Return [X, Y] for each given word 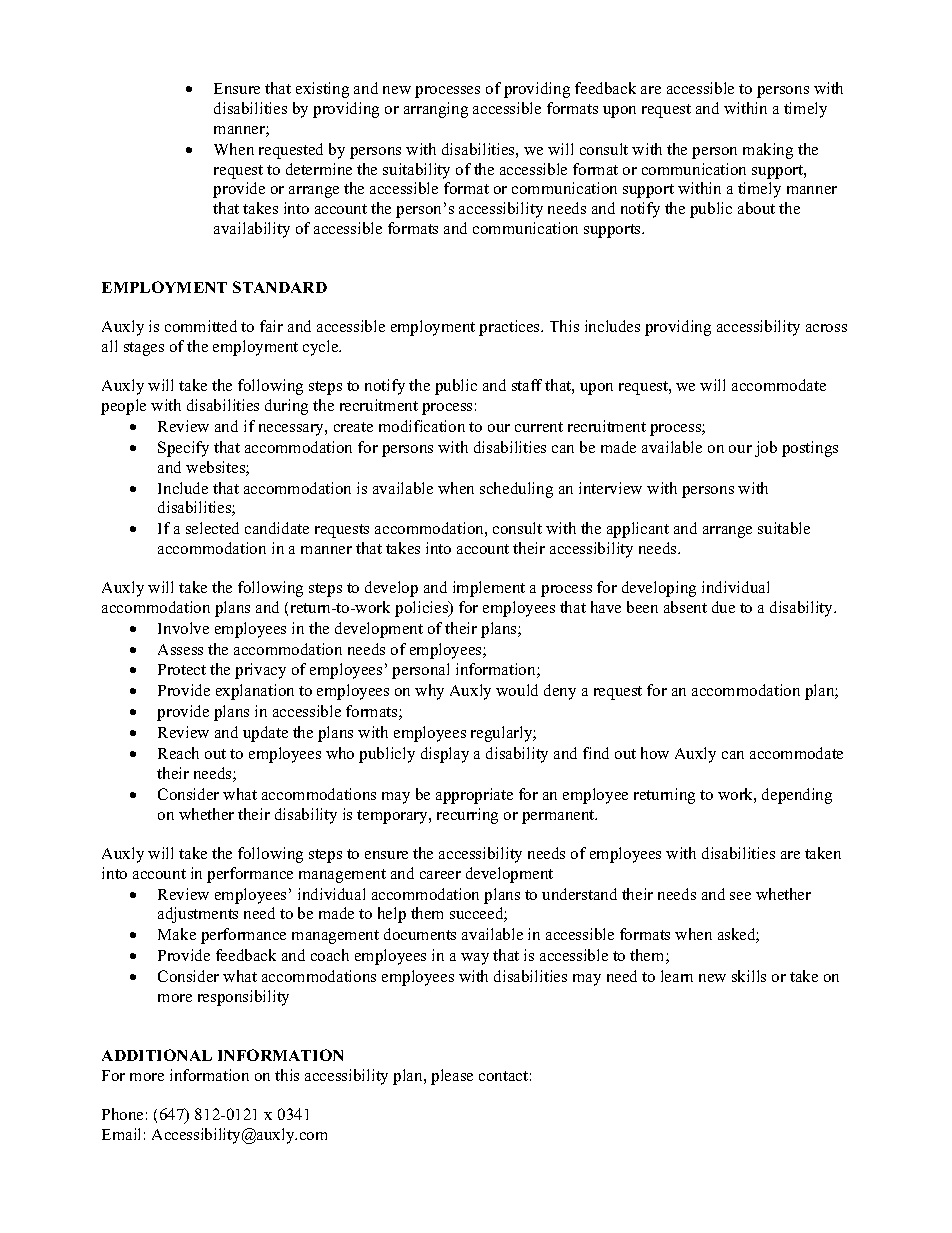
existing [322, 90]
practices [510, 328]
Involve [183, 628]
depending [797, 796]
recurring [467, 816]
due [723, 607]
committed [201, 326]
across [826, 328]
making [768, 151]
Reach [178, 753]
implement [489, 589]
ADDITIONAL [157, 1055]
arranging [436, 110]
